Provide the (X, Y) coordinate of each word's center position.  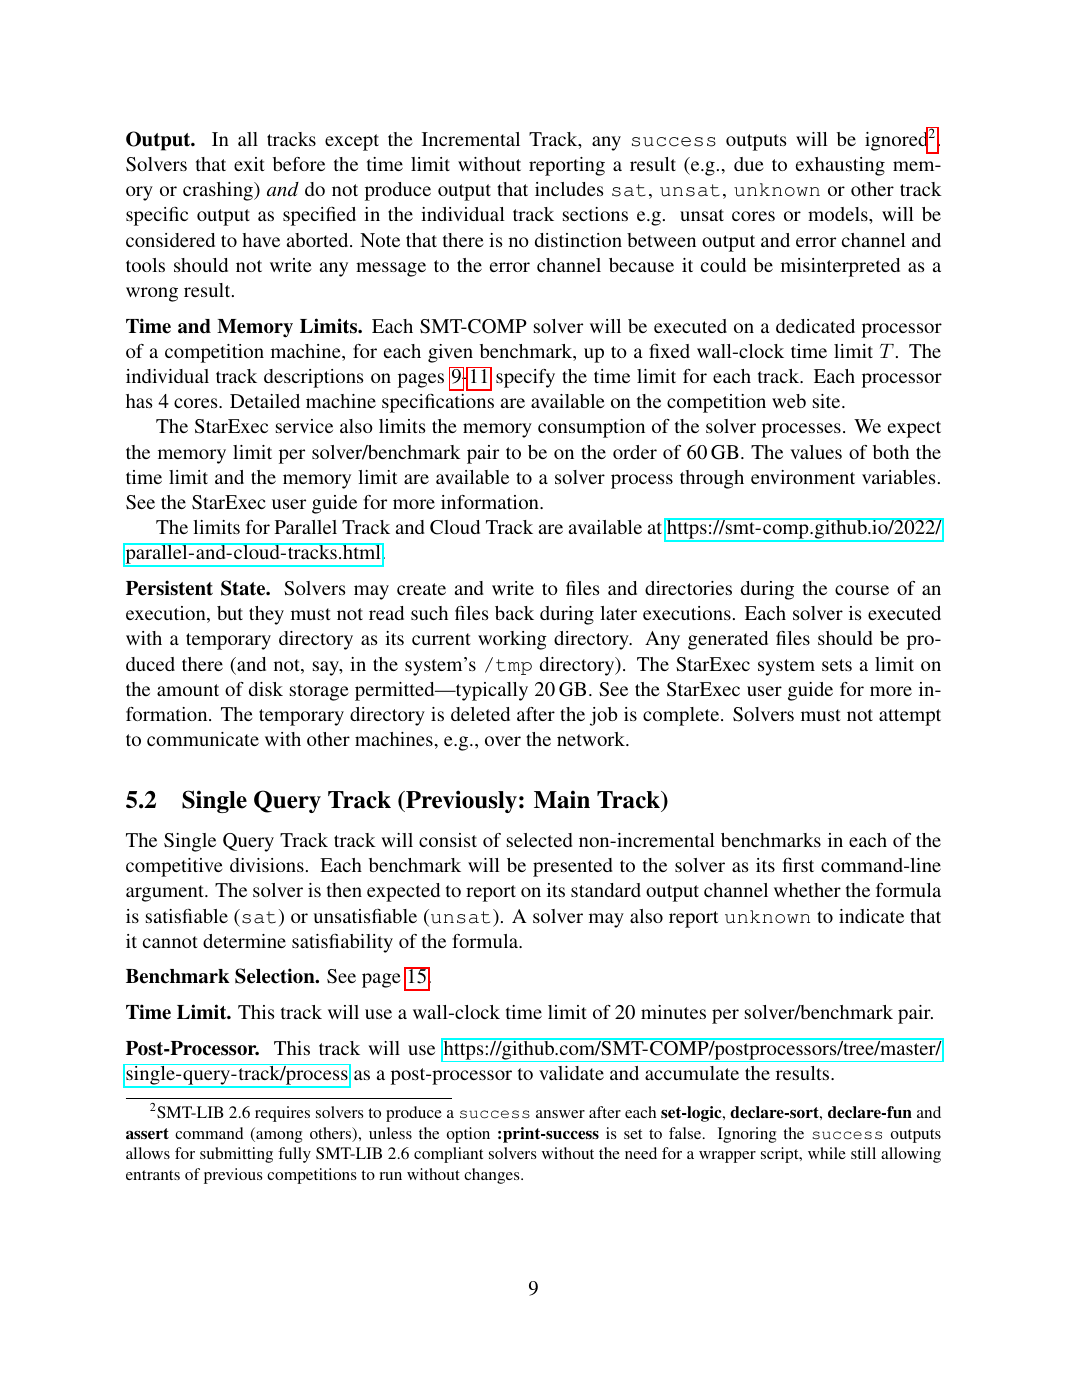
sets (837, 665)
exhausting (840, 166)
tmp (514, 667)
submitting (236, 1155)
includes (569, 189)
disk (266, 689)
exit (249, 164)
